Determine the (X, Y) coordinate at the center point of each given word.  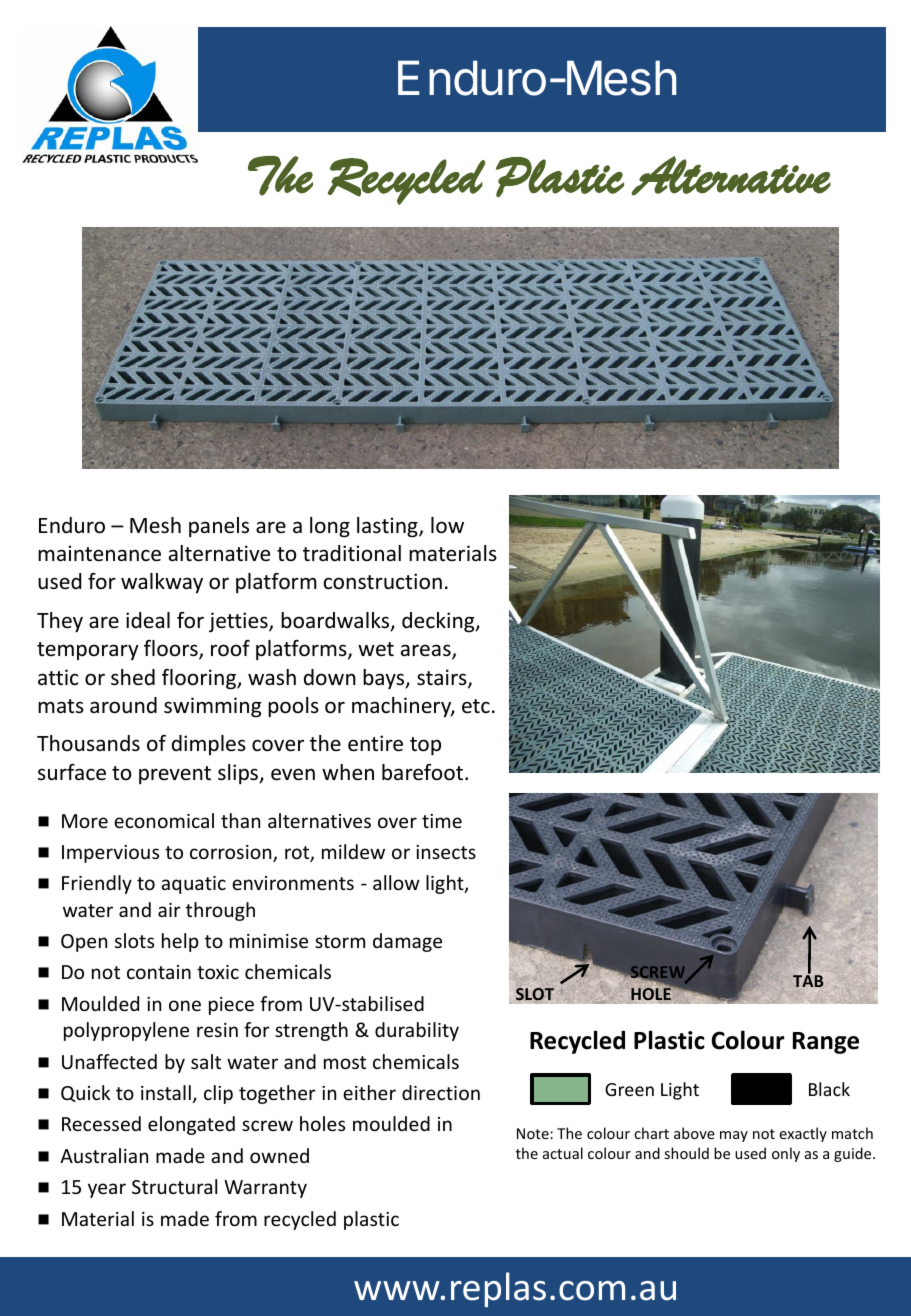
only (786, 1154)
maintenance (99, 553)
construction (383, 581)
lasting (388, 527)
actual (563, 1153)
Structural (174, 1186)
